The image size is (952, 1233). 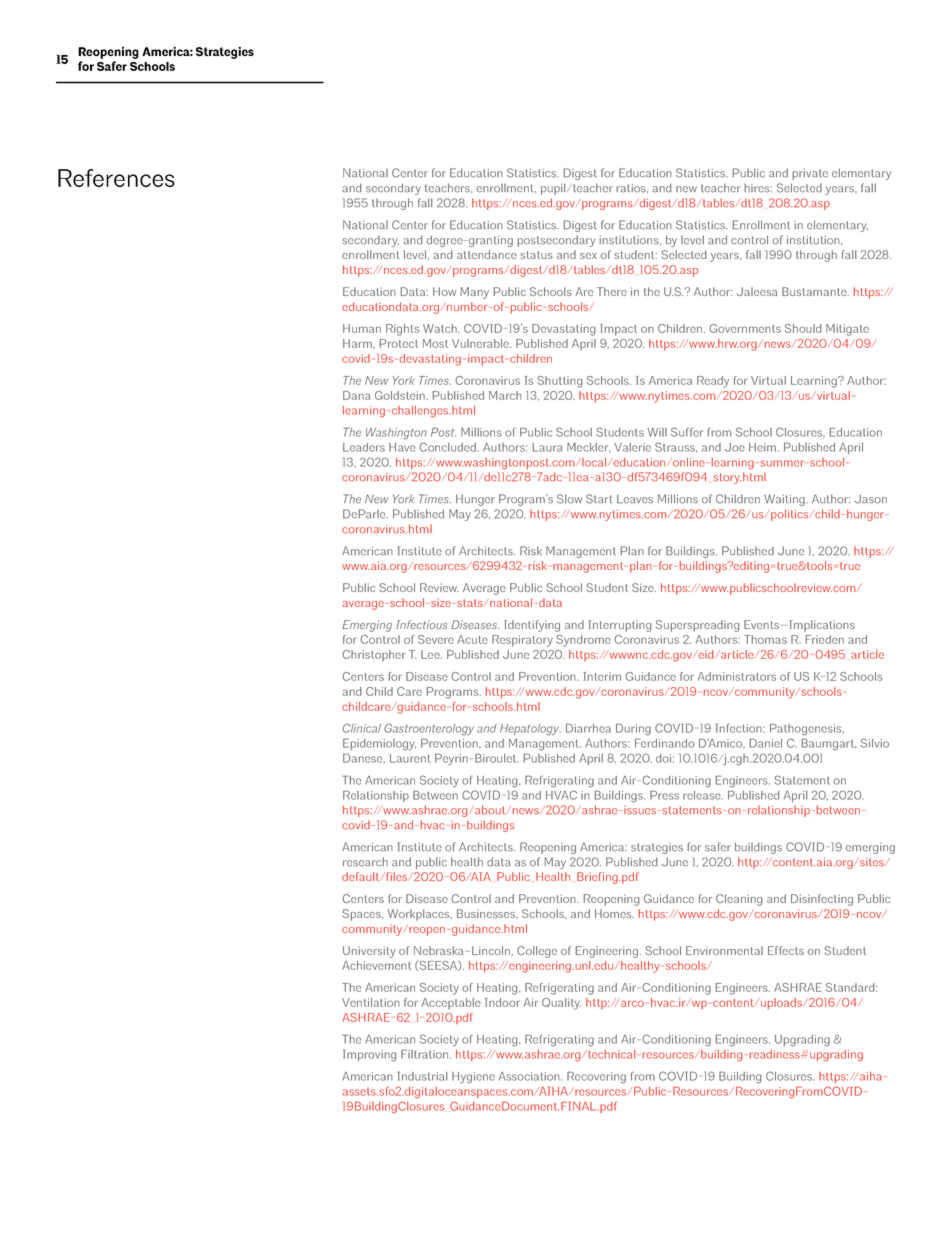 I want to click on attendance, so click(x=487, y=254).
